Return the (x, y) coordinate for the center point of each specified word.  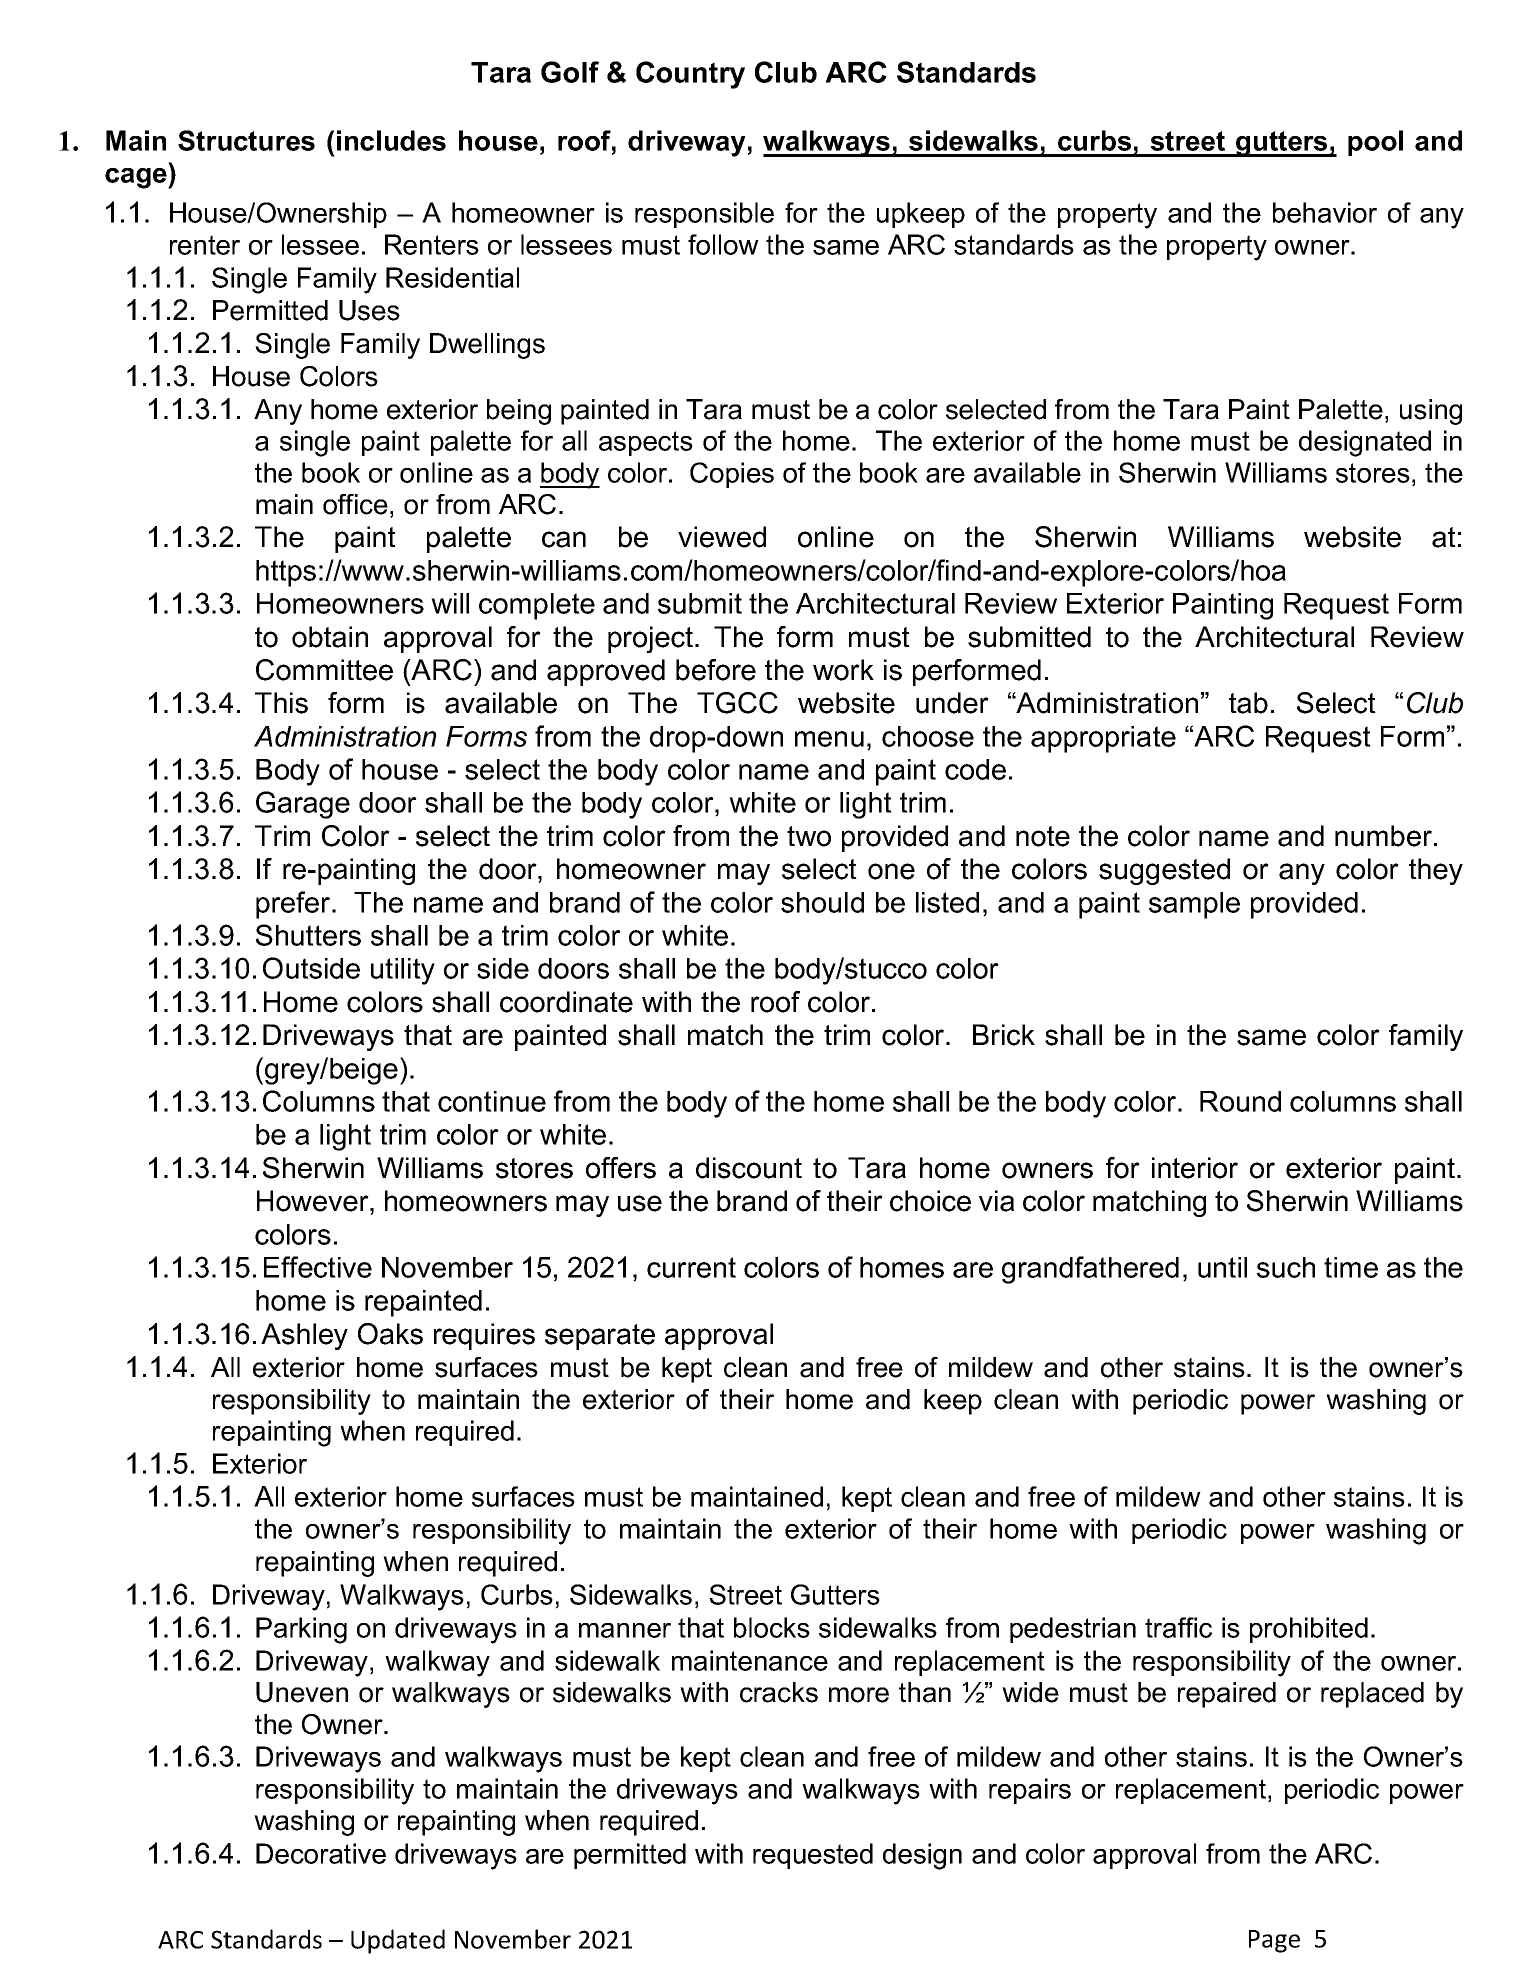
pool (1375, 143)
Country (690, 75)
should (822, 902)
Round (1240, 1101)
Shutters (308, 935)
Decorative (321, 1853)
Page (1274, 1941)
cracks (779, 1692)
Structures (246, 140)
